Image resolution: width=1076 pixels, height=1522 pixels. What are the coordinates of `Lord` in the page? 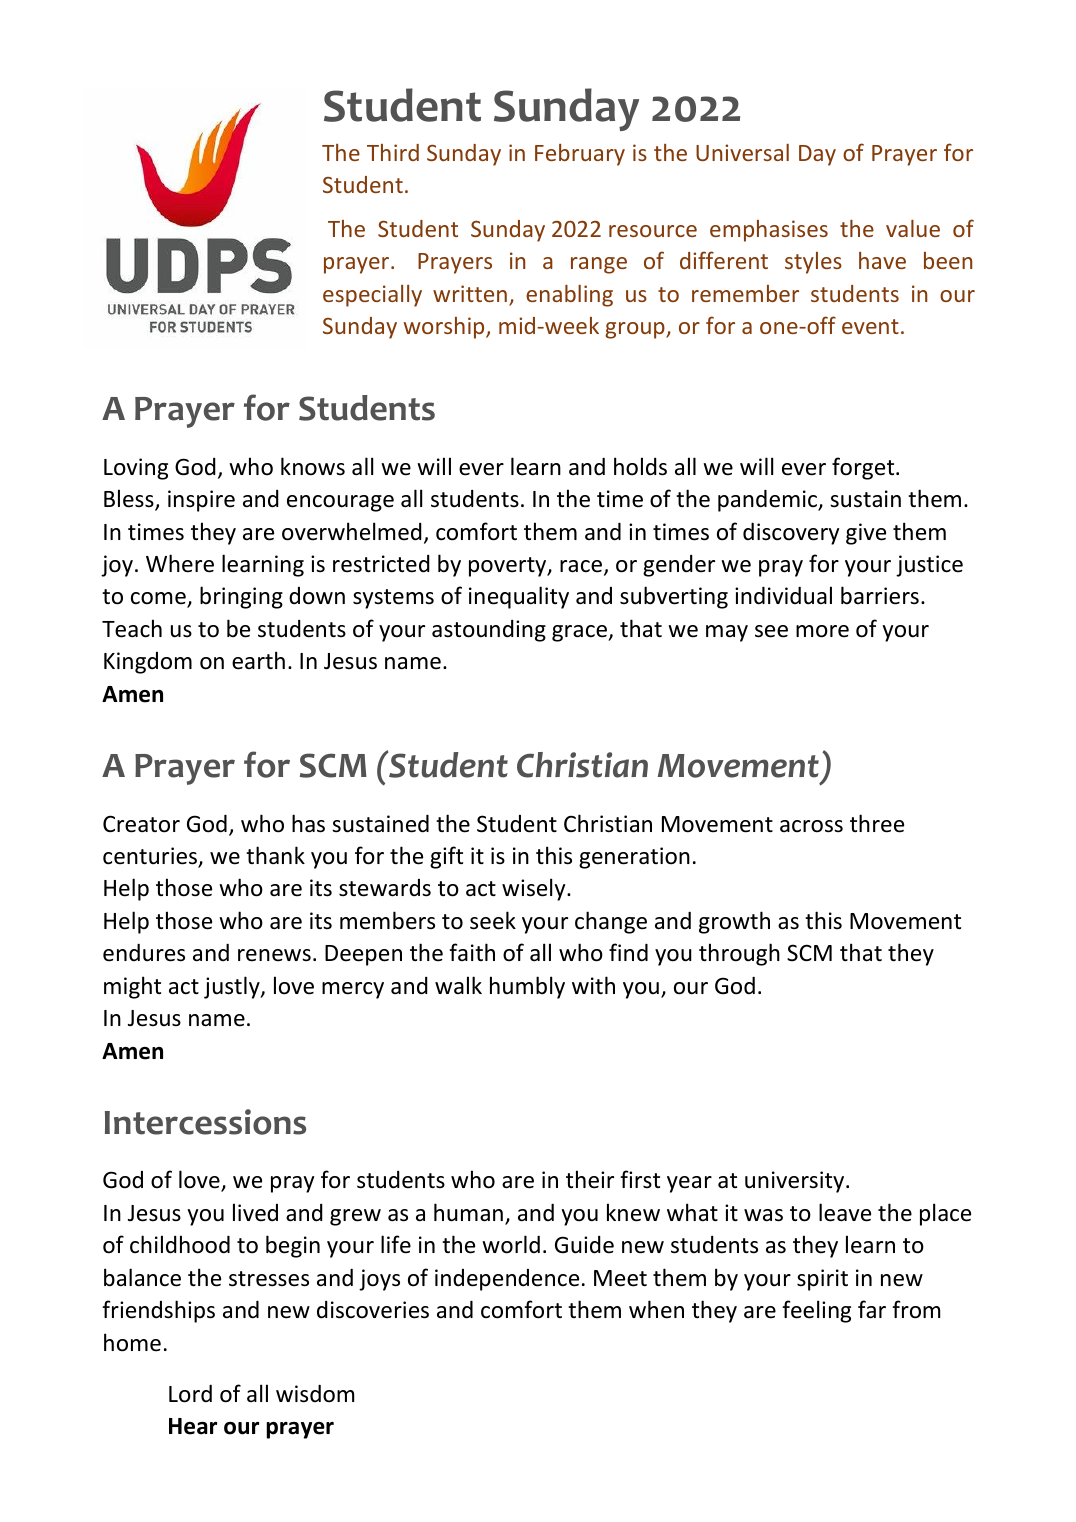 It's located at (190, 1394).
